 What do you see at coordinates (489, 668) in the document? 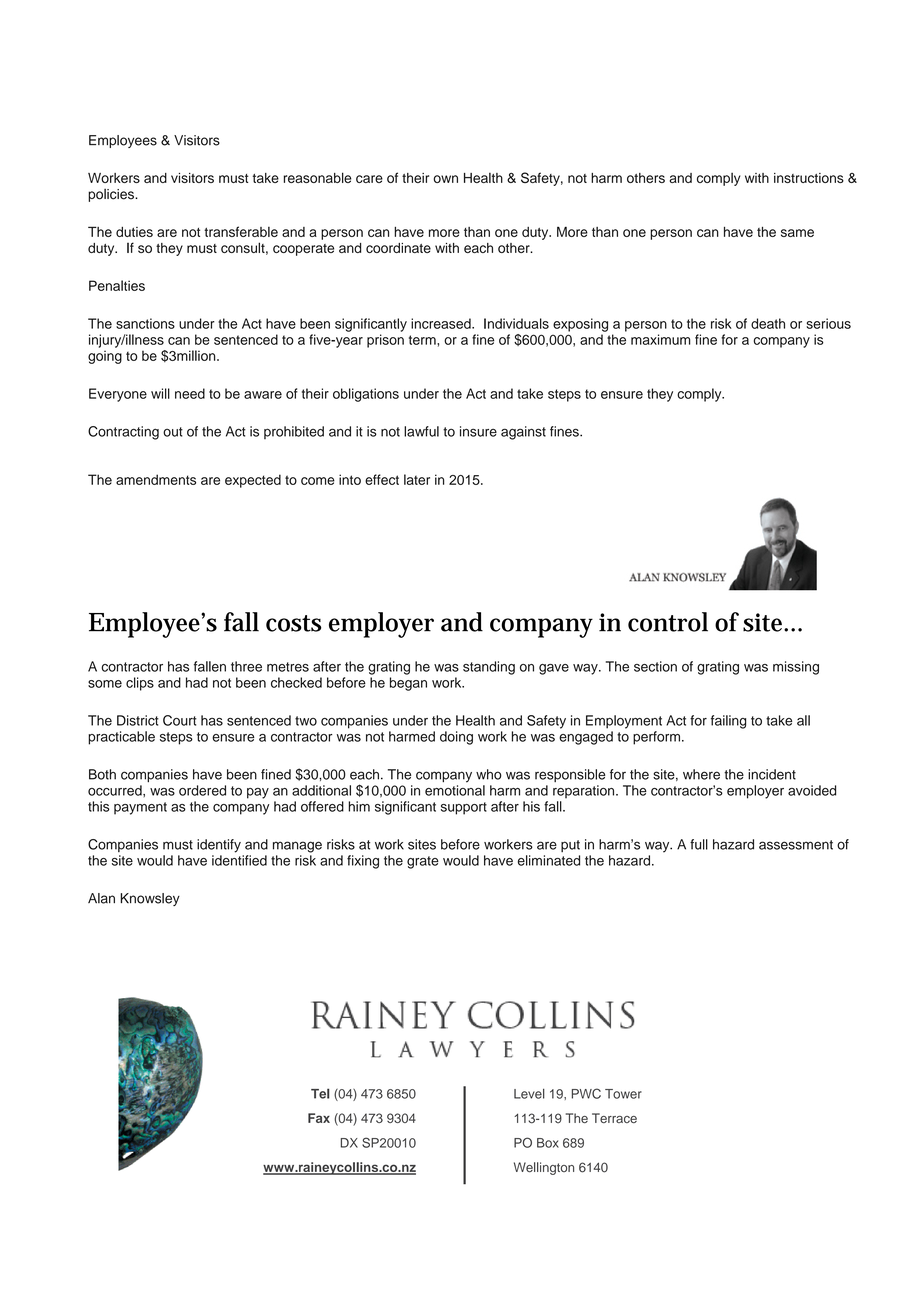
I see `standing` at bounding box center [489, 668].
